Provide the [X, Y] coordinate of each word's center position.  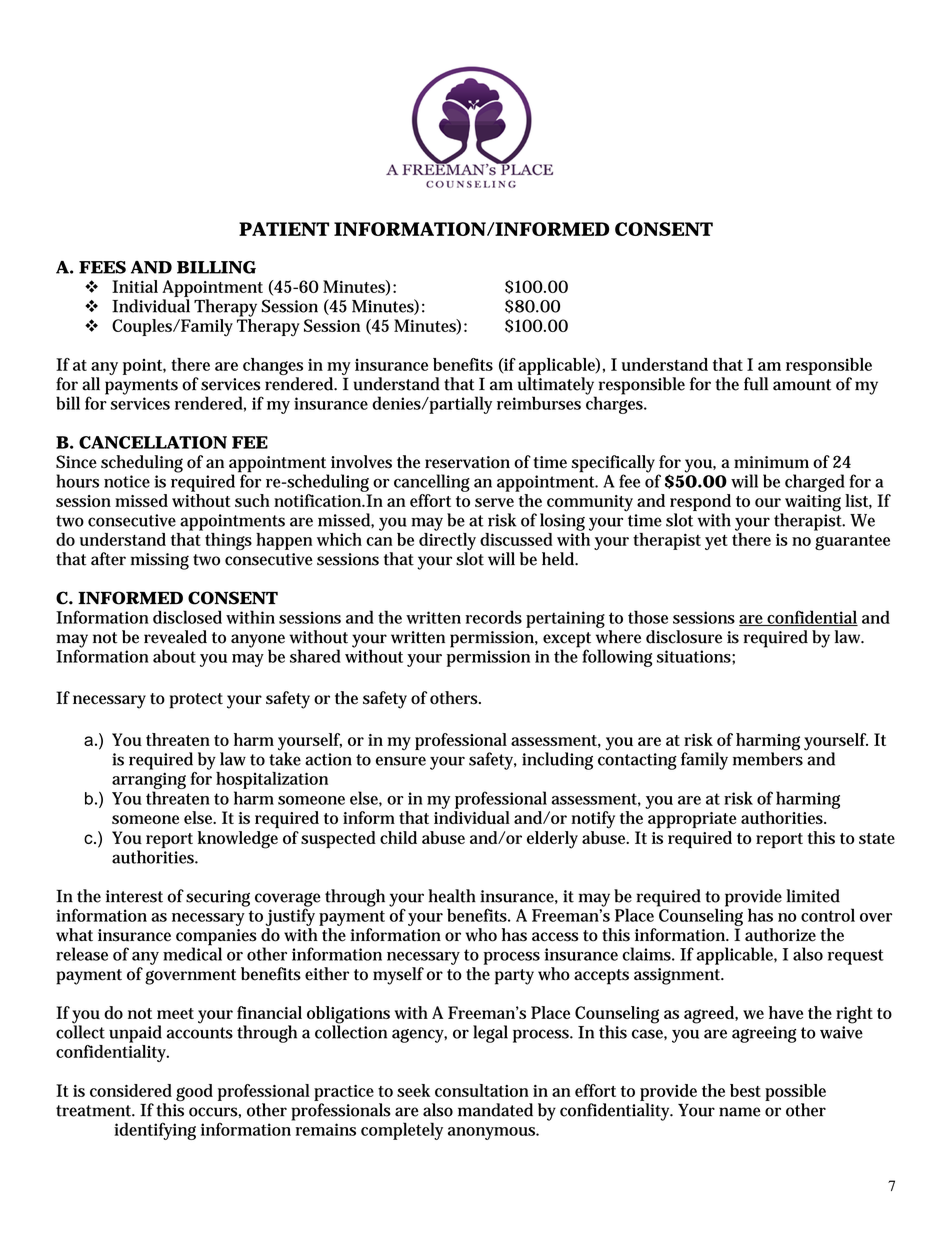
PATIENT [284, 229]
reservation [467, 462]
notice [127, 481]
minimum [771, 462]
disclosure [684, 637]
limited [813, 896]
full [756, 384]
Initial [135, 286]
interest [134, 896]
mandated [495, 1110]
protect [196, 701]
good [194, 1093]
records [494, 617]
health [452, 896]
